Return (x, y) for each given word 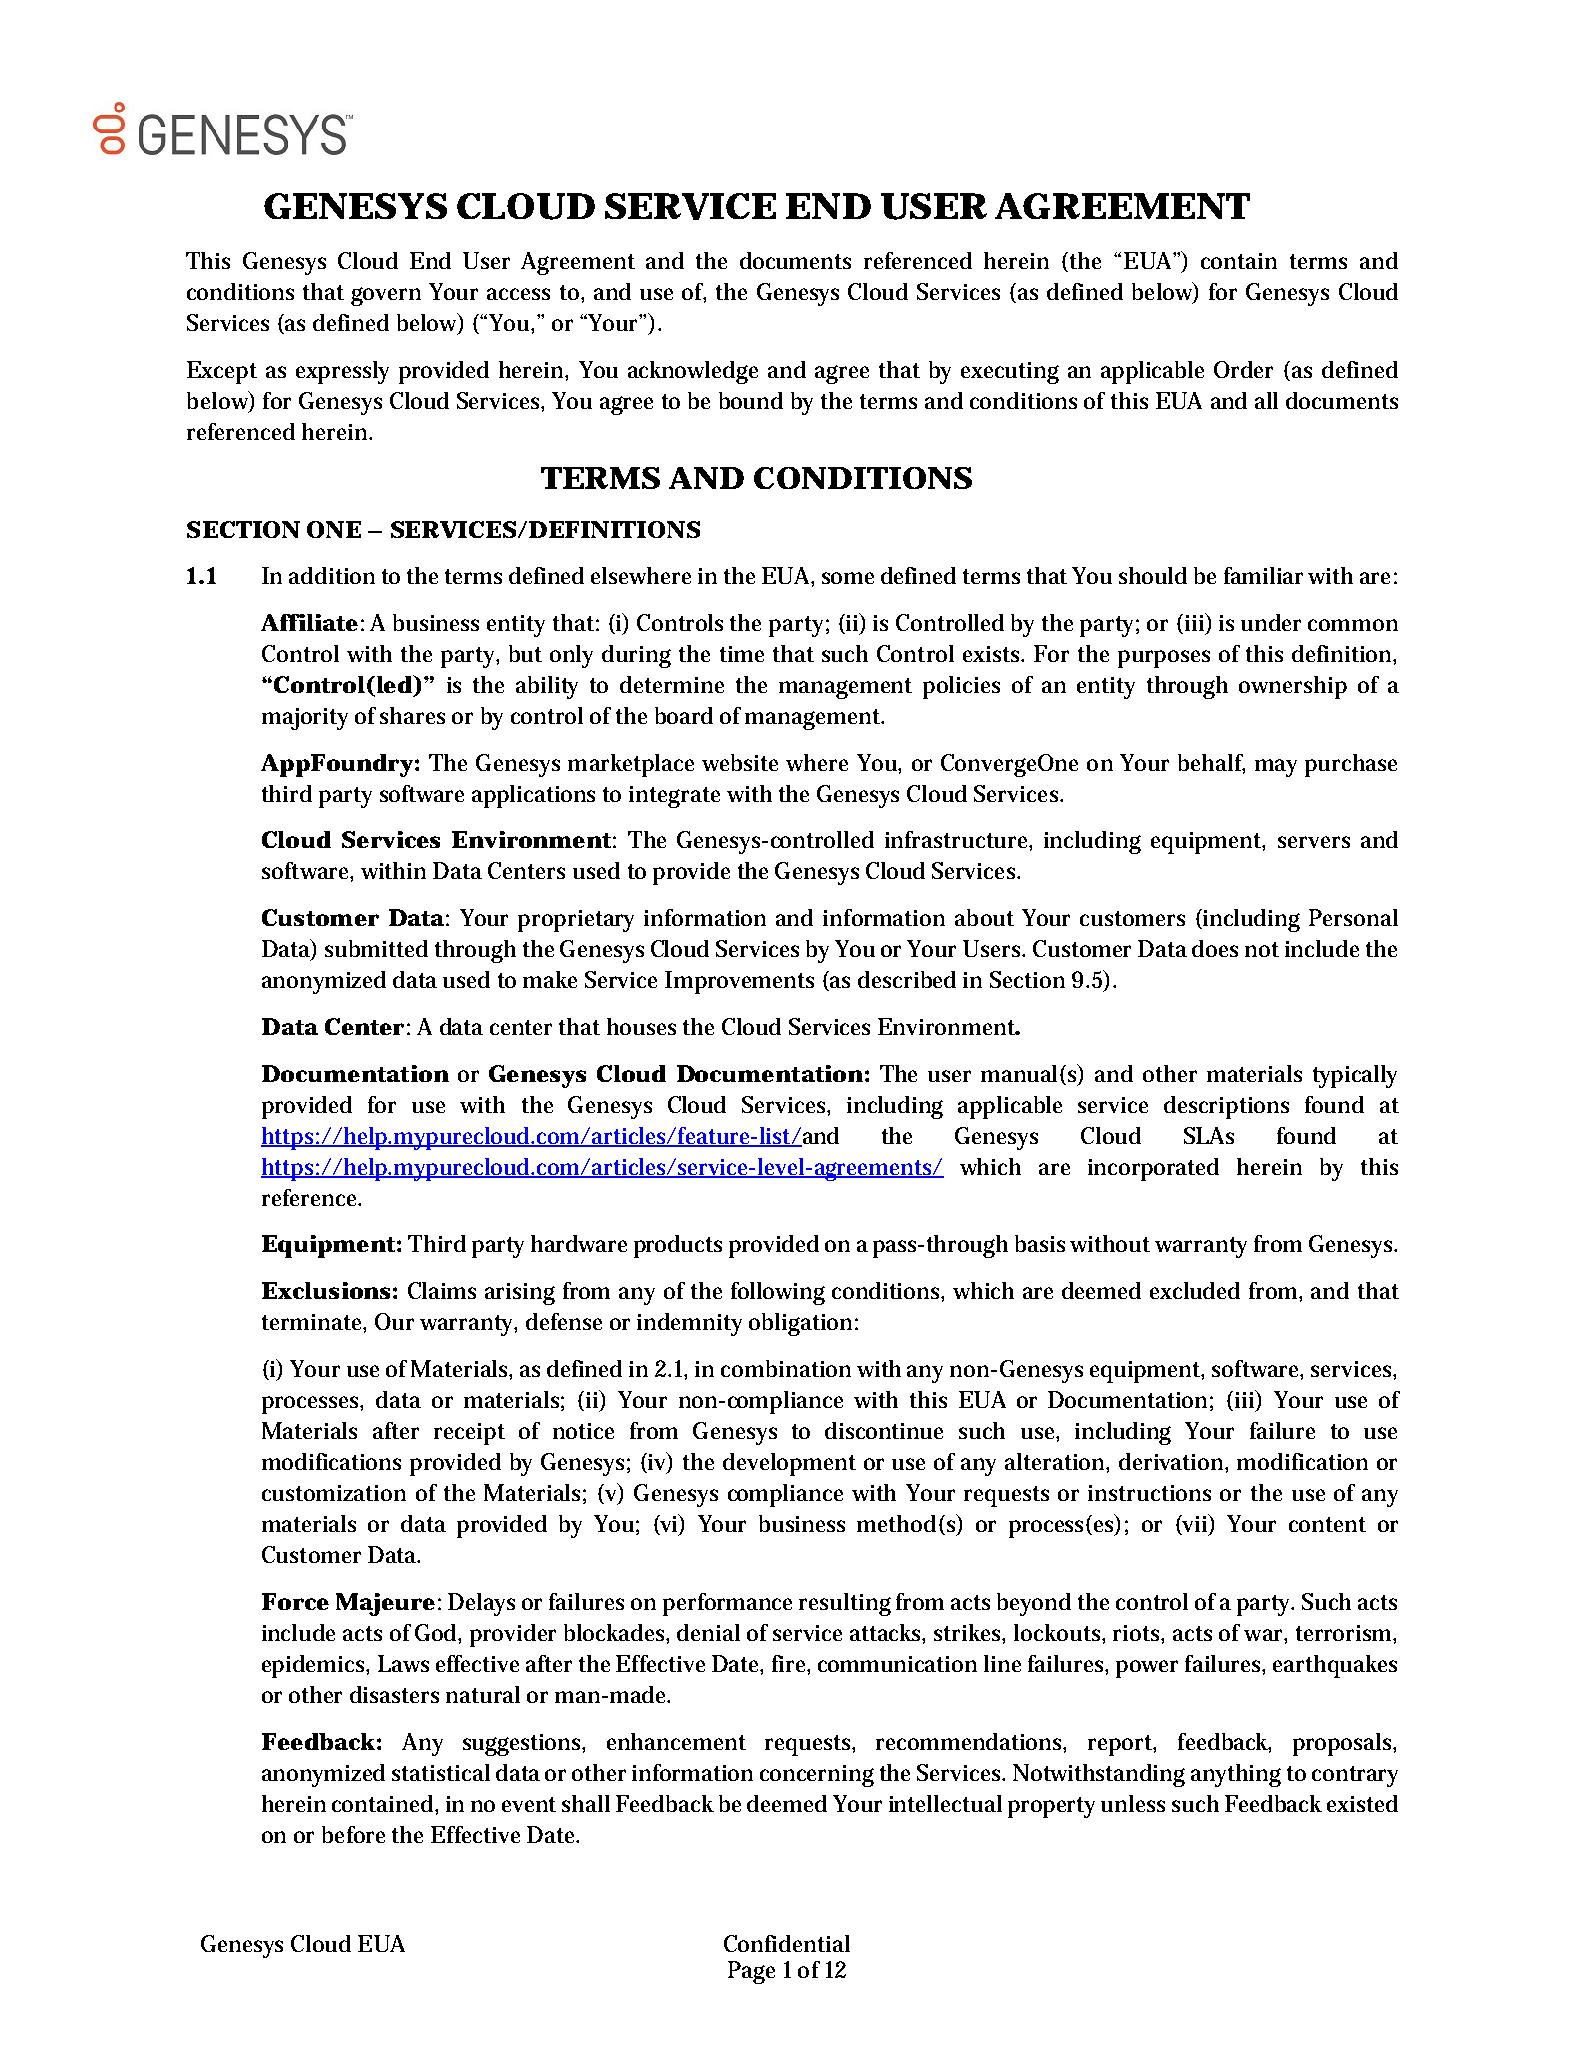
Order (1243, 369)
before (353, 1834)
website (740, 762)
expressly (342, 372)
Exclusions (326, 1290)
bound (751, 400)
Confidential (787, 1943)
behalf (1211, 763)
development (789, 1464)
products (678, 1246)
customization (334, 1493)
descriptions (1226, 1107)
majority (305, 719)
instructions (1149, 1493)
